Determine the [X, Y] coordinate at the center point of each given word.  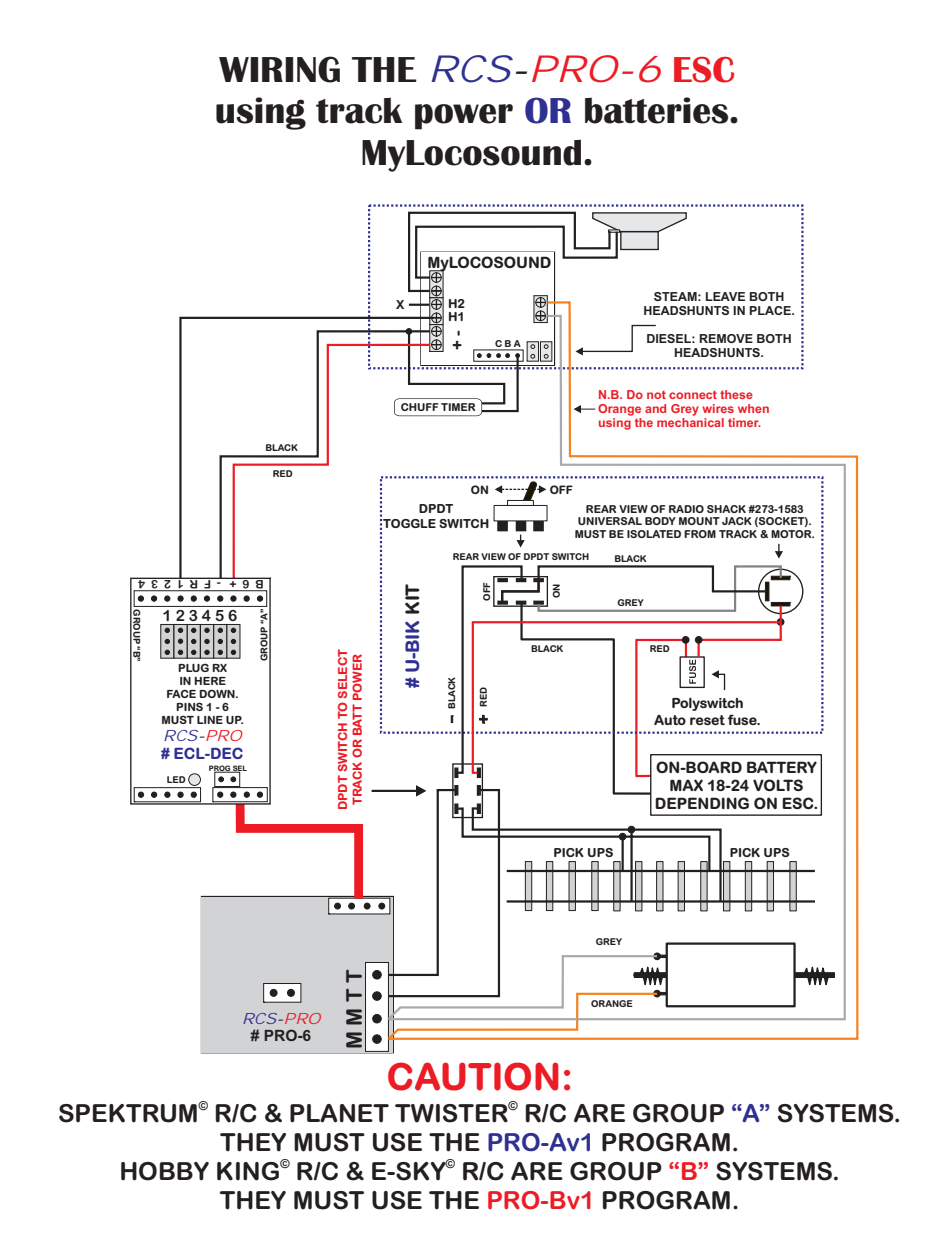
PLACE [771, 310]
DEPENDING [702, 803]
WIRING [279, 69]
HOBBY [165, 1171]
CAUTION [473, 1076]
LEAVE [725, 296]
